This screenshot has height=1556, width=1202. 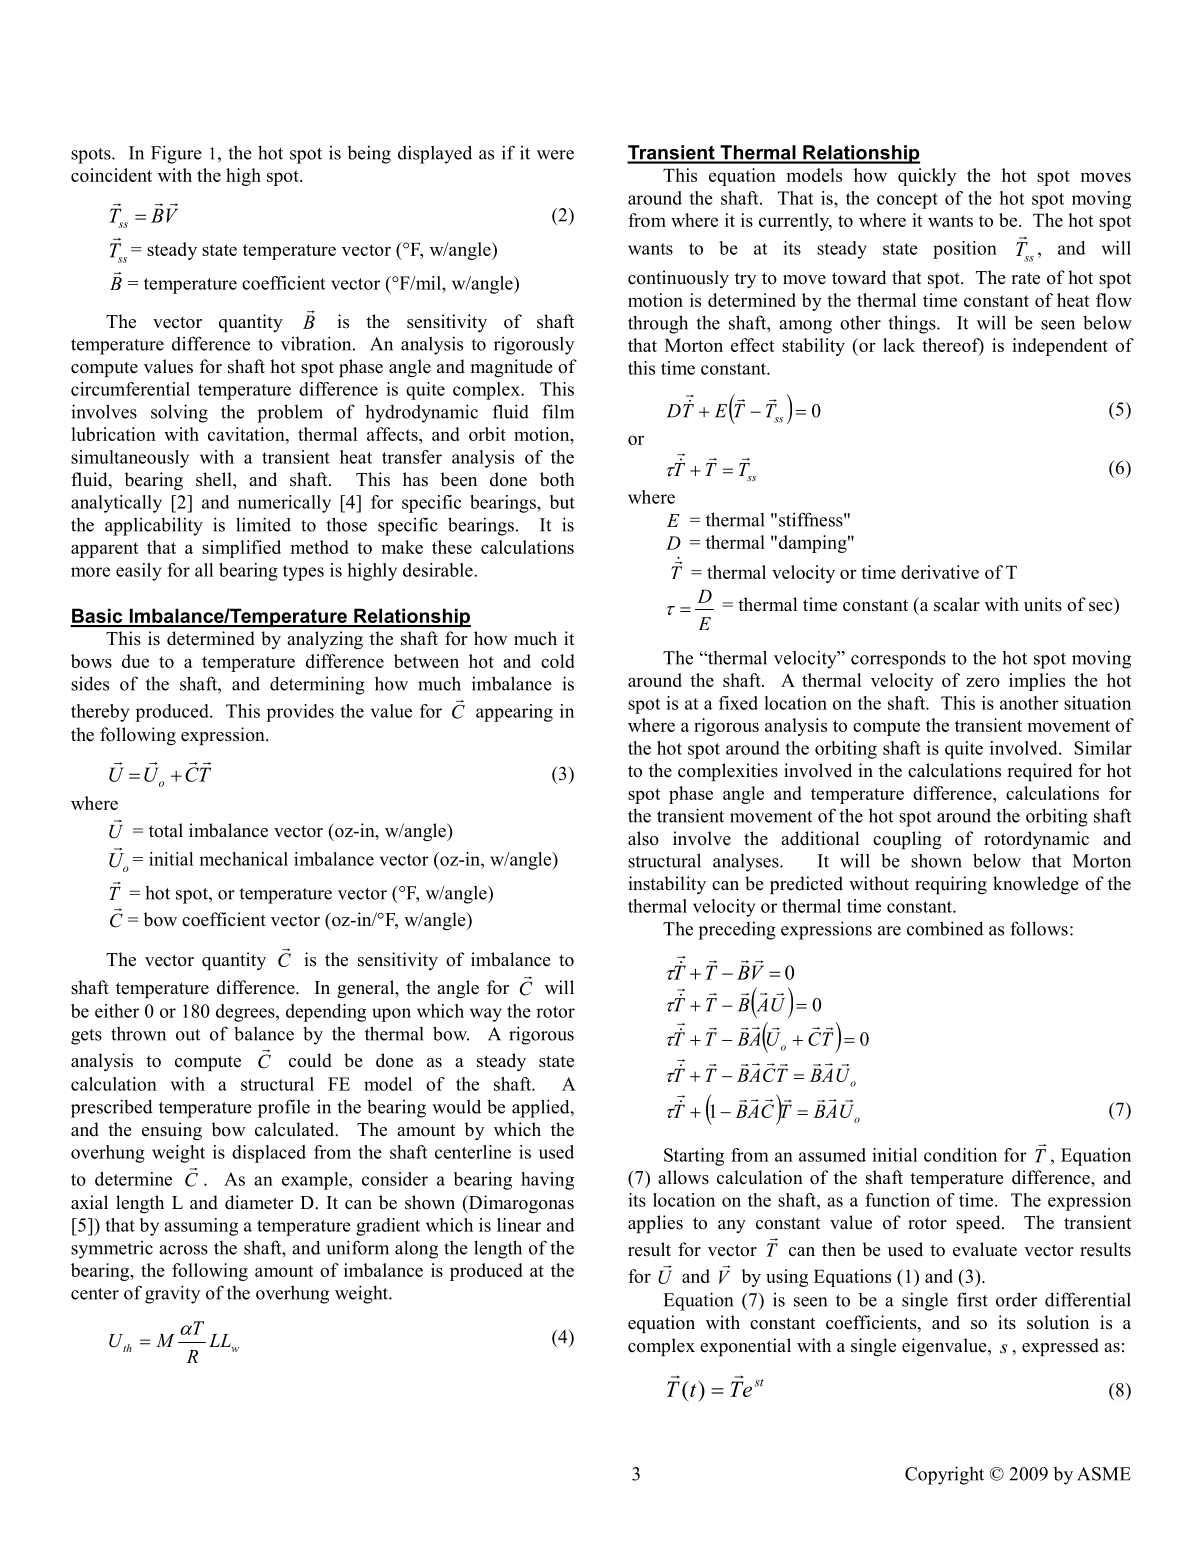 I want to click on limited, so click(x=263, y=524).
